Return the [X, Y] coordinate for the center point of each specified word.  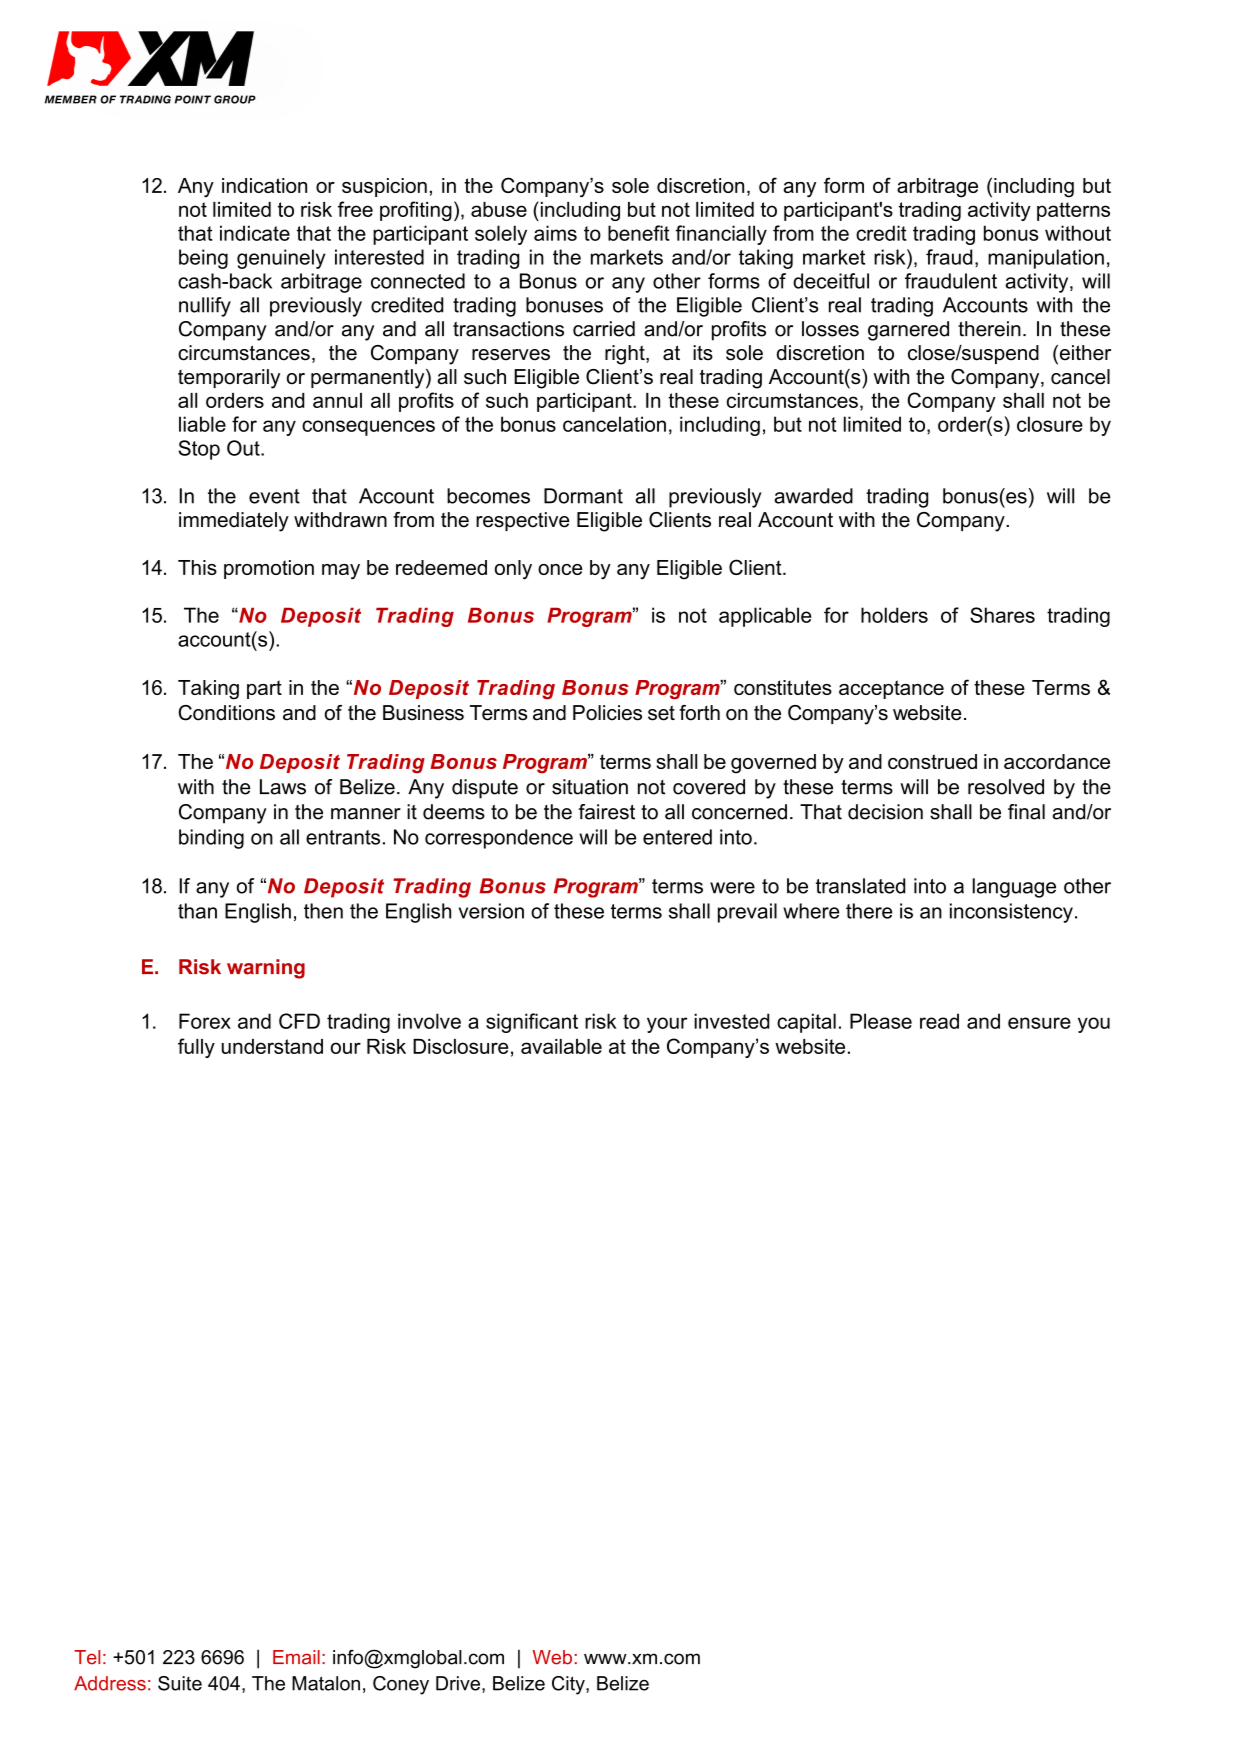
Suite [180, 1683]
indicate [255, 233]
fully [196, 1048]
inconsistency [1011, 913]
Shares [1002, 615]
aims [555, 233]
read [939, 1021]
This [197, 567]
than [197, 911]
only [513, 570]
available [561, 1046]
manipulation [1046, 259]
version [491, 911]
